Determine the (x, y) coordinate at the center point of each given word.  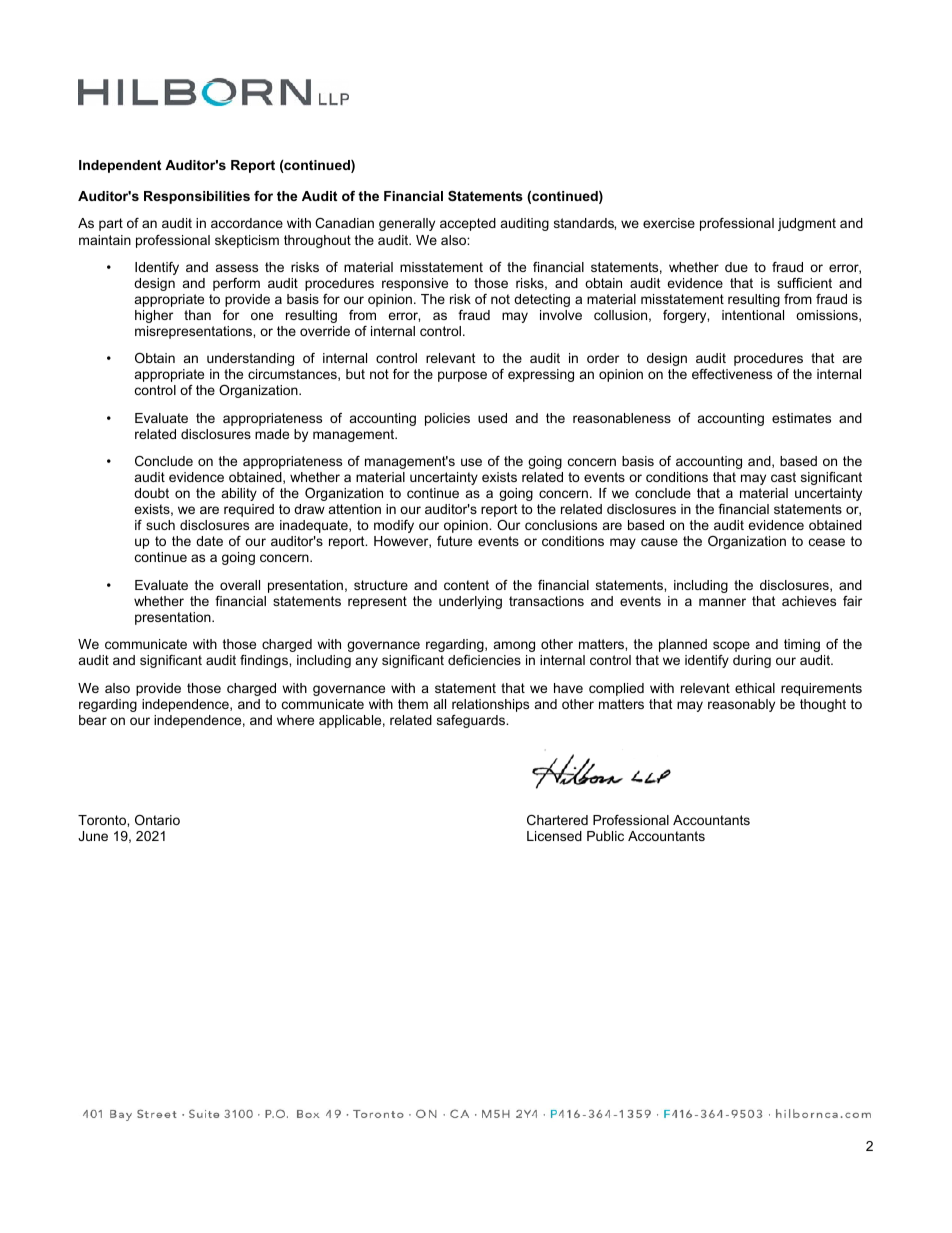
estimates (801, 418)
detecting (542, 300)
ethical (755, 688)
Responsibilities (197, 197)
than (197, 315)
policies (447, 419)
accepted (468, 224)
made (272, 434)
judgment (807, 224)
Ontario (157, 820)
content (466, 585)
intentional (753, 315)
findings (265, 661)
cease (827, 542)
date (209, 541)
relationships (490, 705)
